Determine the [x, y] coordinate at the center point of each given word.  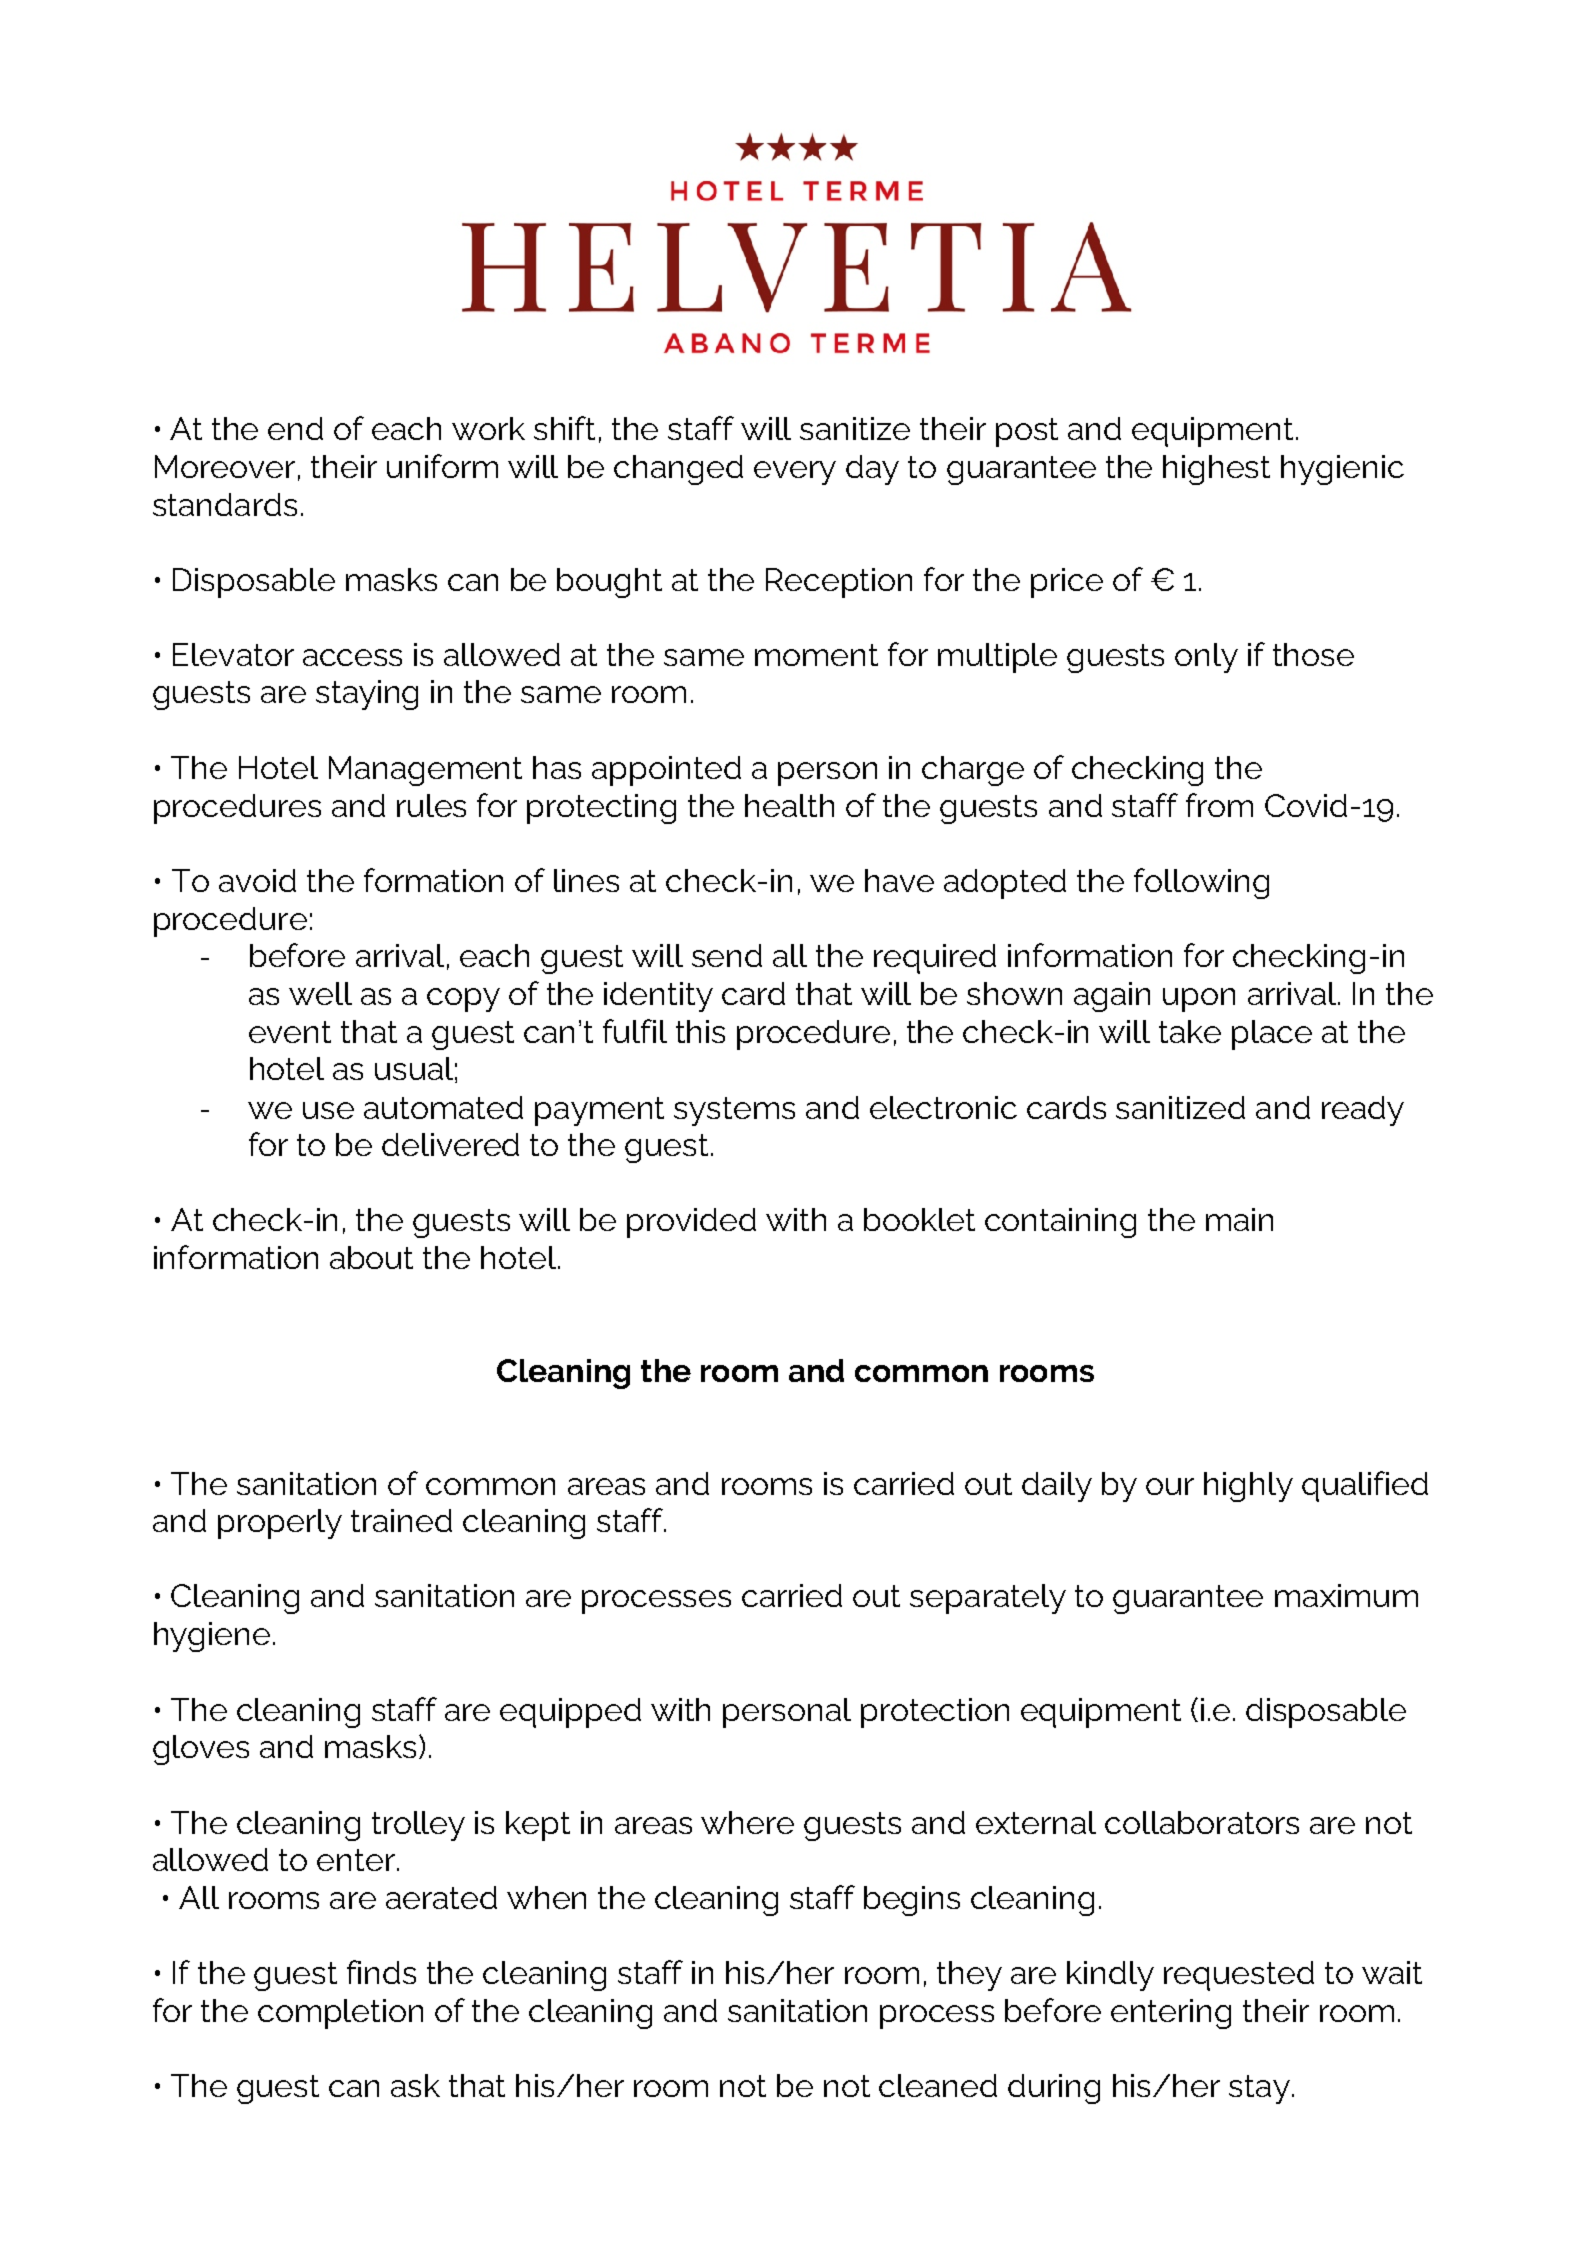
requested [1239, 1976]
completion [340, 2014]
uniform [442, 466]
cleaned [938, 2085]
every [795, 473]
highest [1216, 470]
